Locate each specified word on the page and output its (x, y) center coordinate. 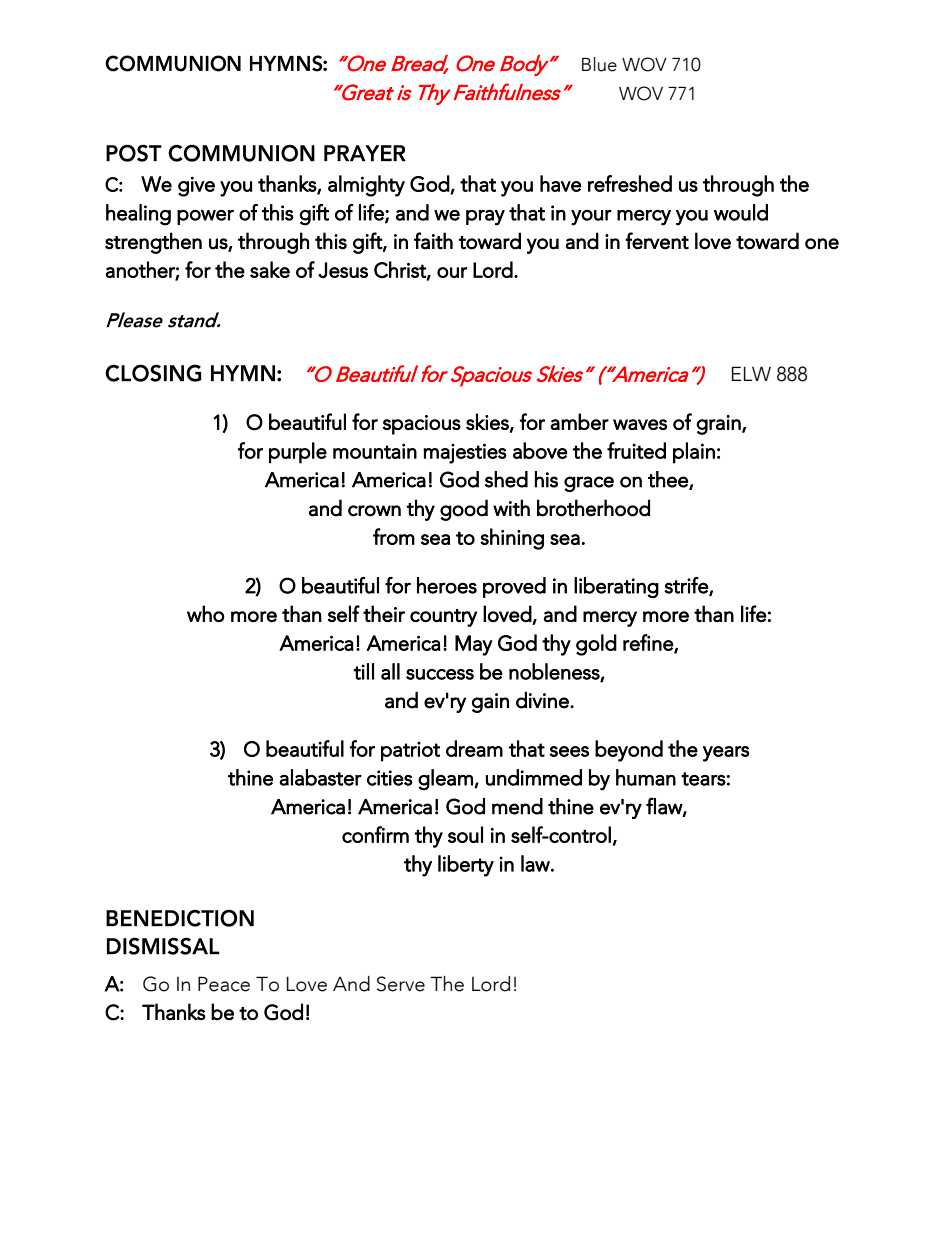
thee (669, 480)
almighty (366, 186)
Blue (599, 64)
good (464, 510)
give (196, 186)
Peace (224, 984)
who (205, 613)
